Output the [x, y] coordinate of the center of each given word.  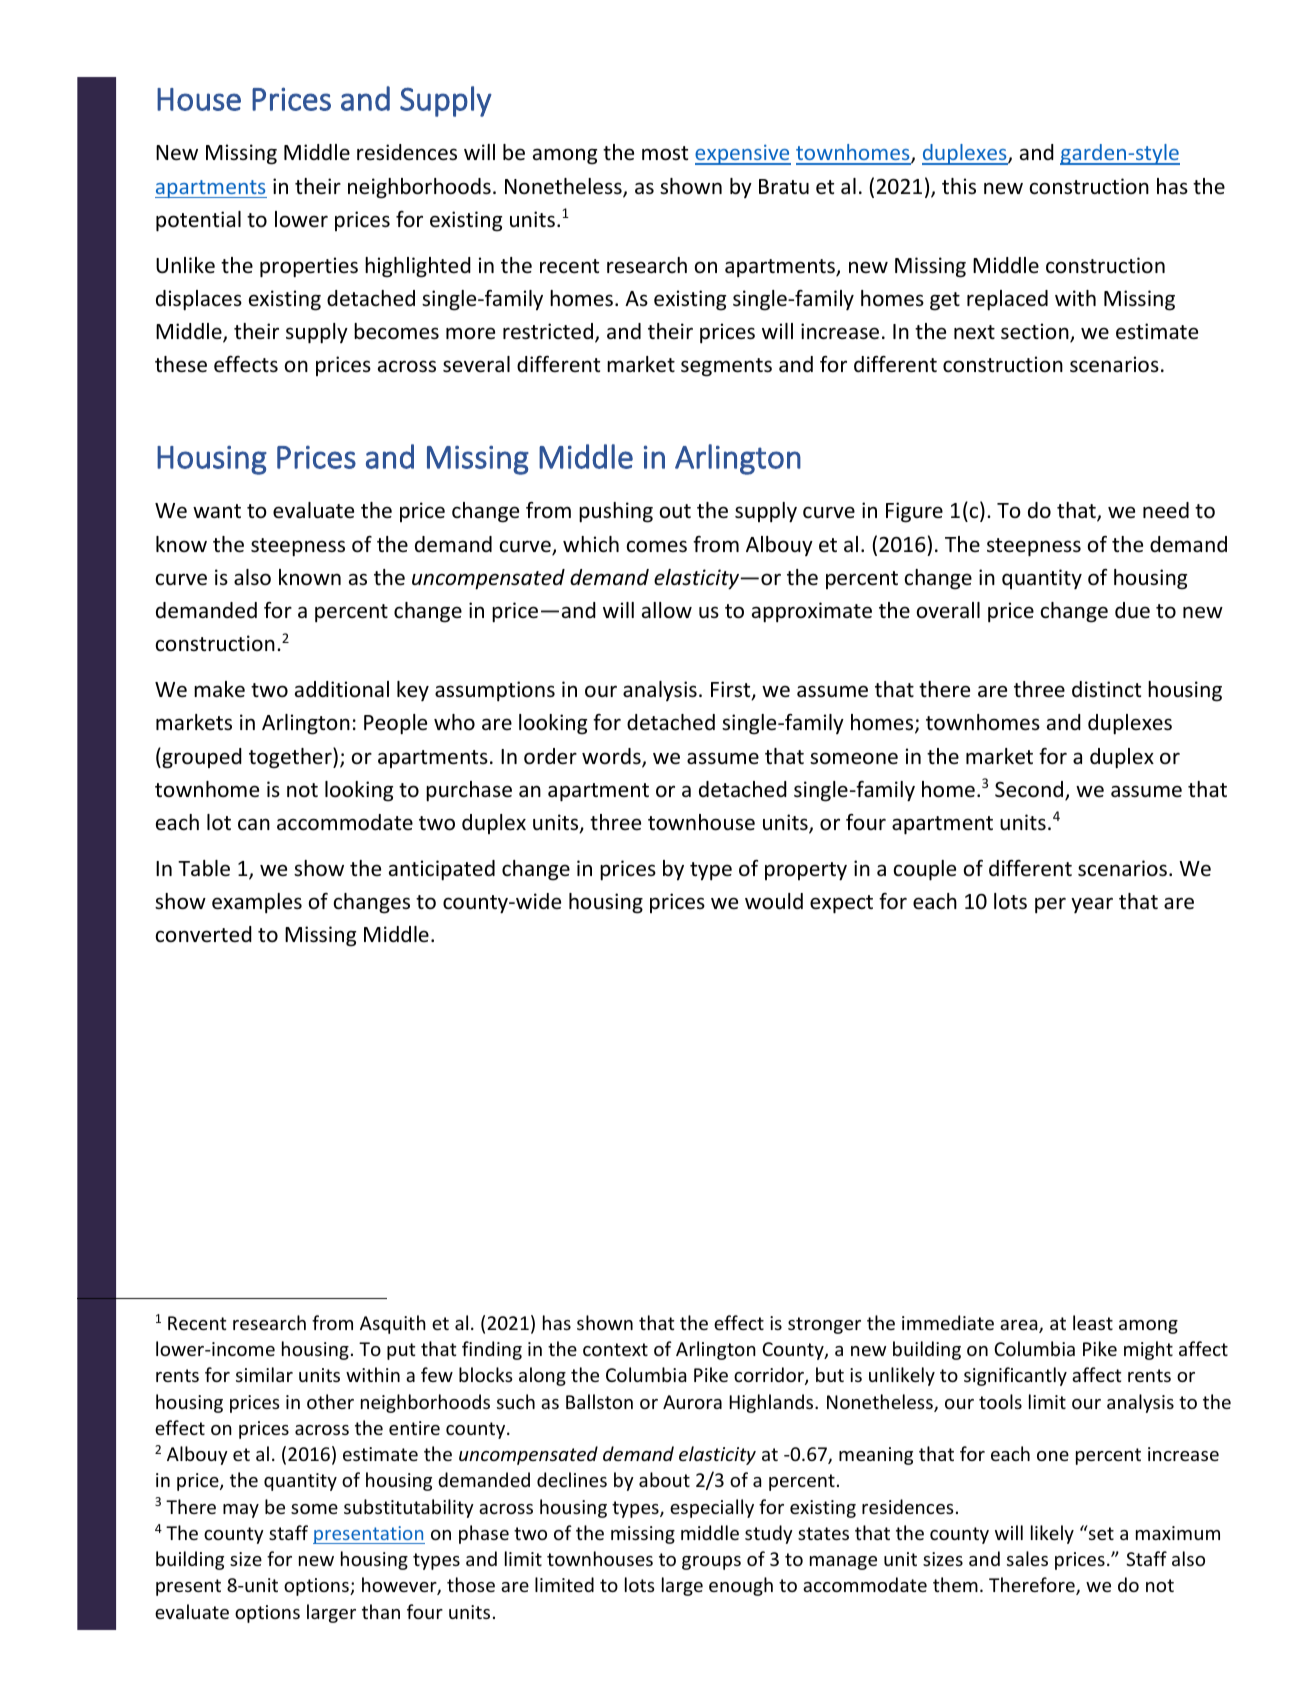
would [774, 901]
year [1092, 905]
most [665, 153]
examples [257, 903]
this [959, 186]
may [241, 1511]
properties [309, 267]
